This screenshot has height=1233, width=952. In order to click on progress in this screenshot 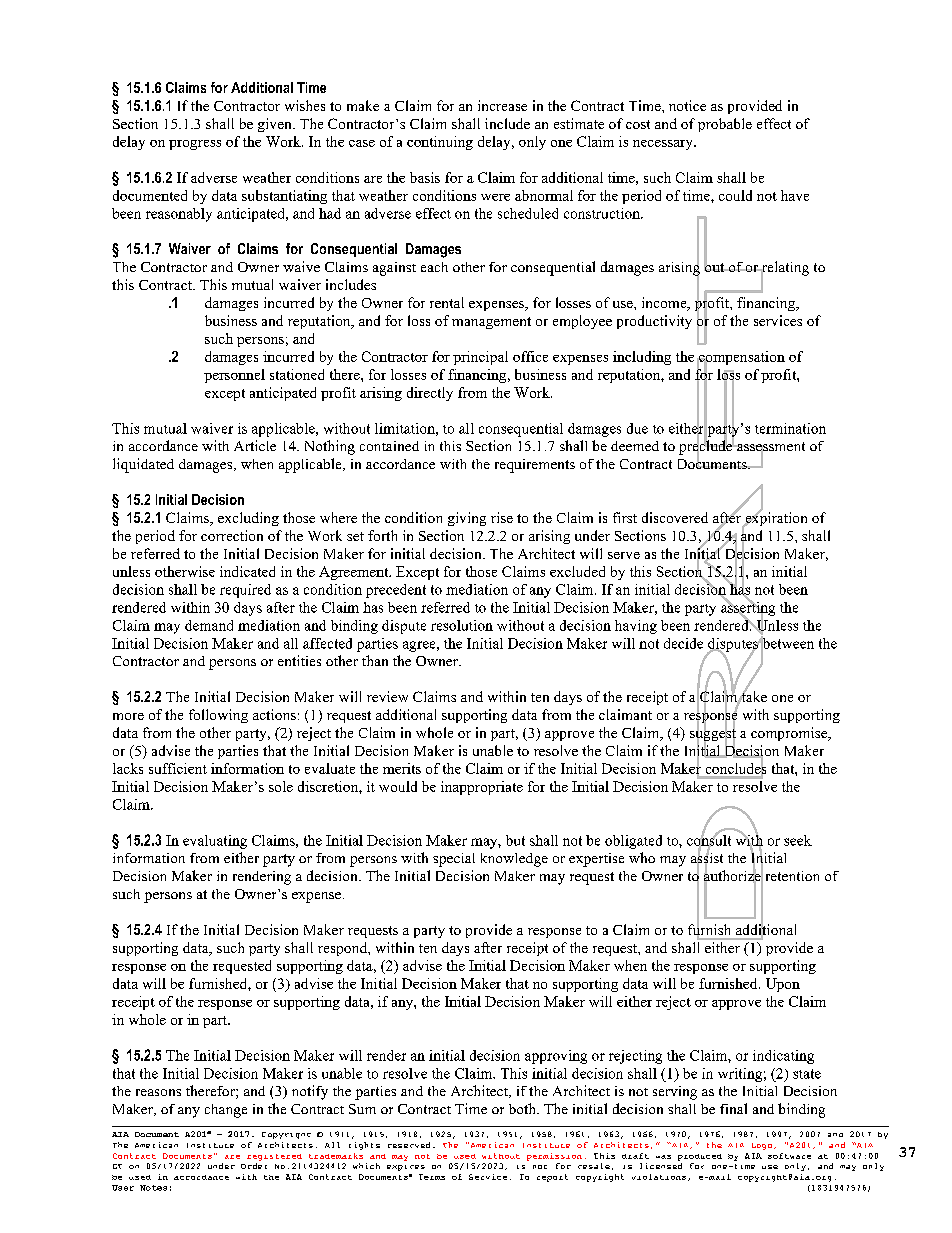, I will do `click(195, 145)`.
